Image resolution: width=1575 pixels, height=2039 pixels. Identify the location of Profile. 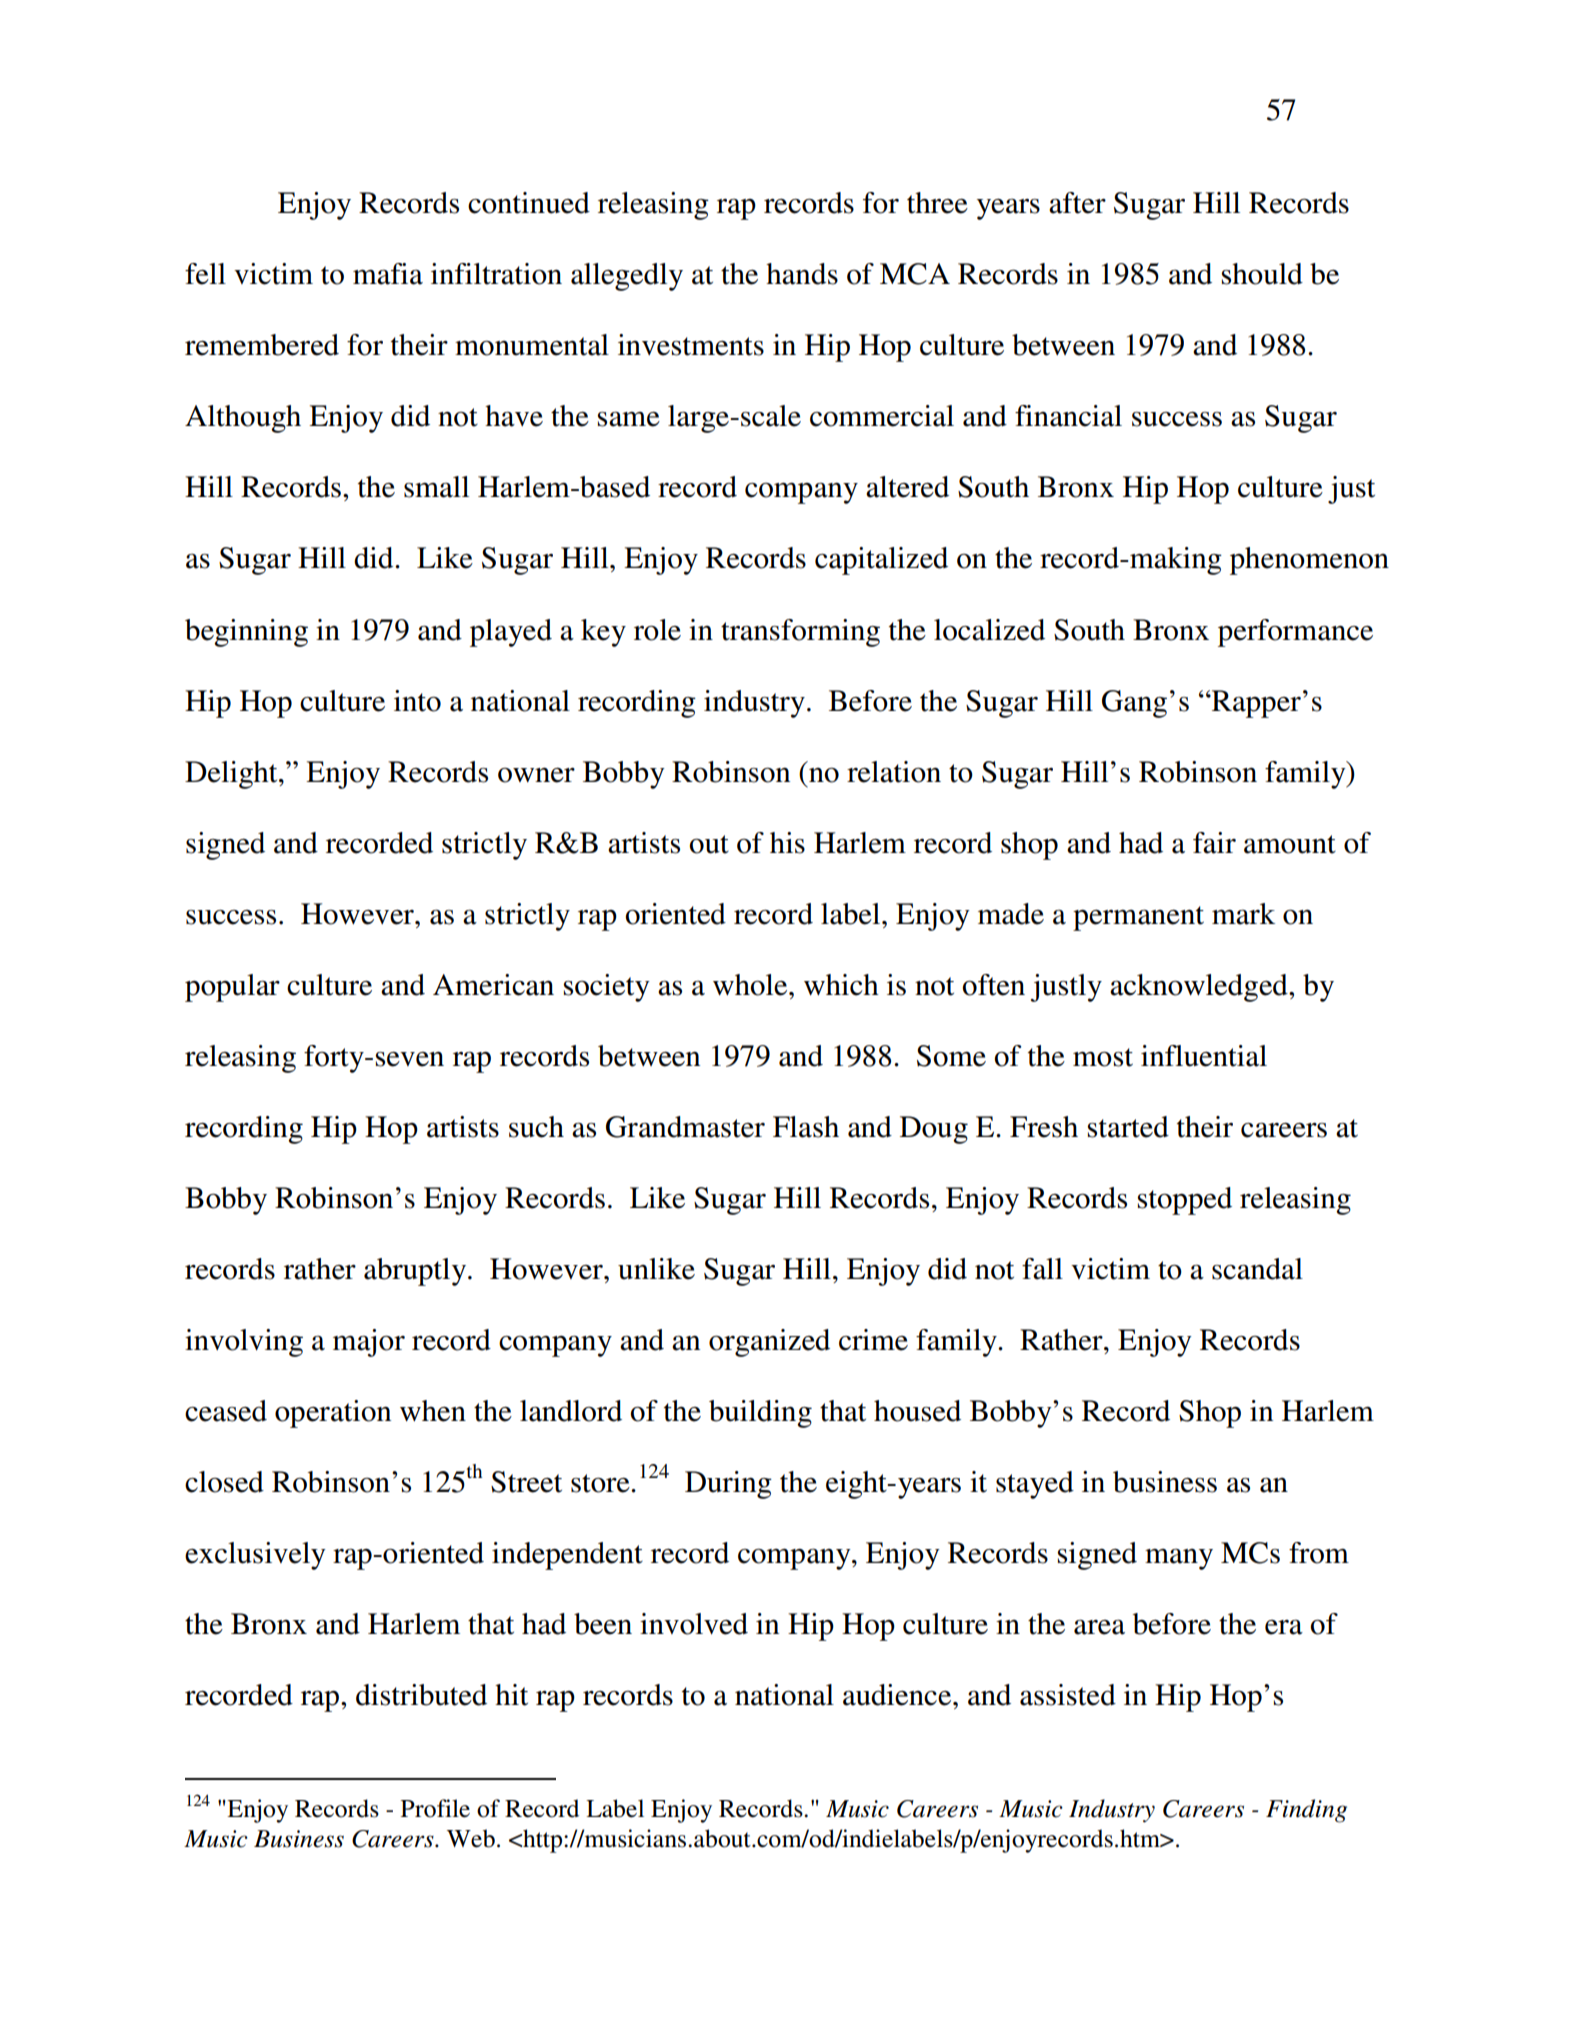
(435, 1808).
